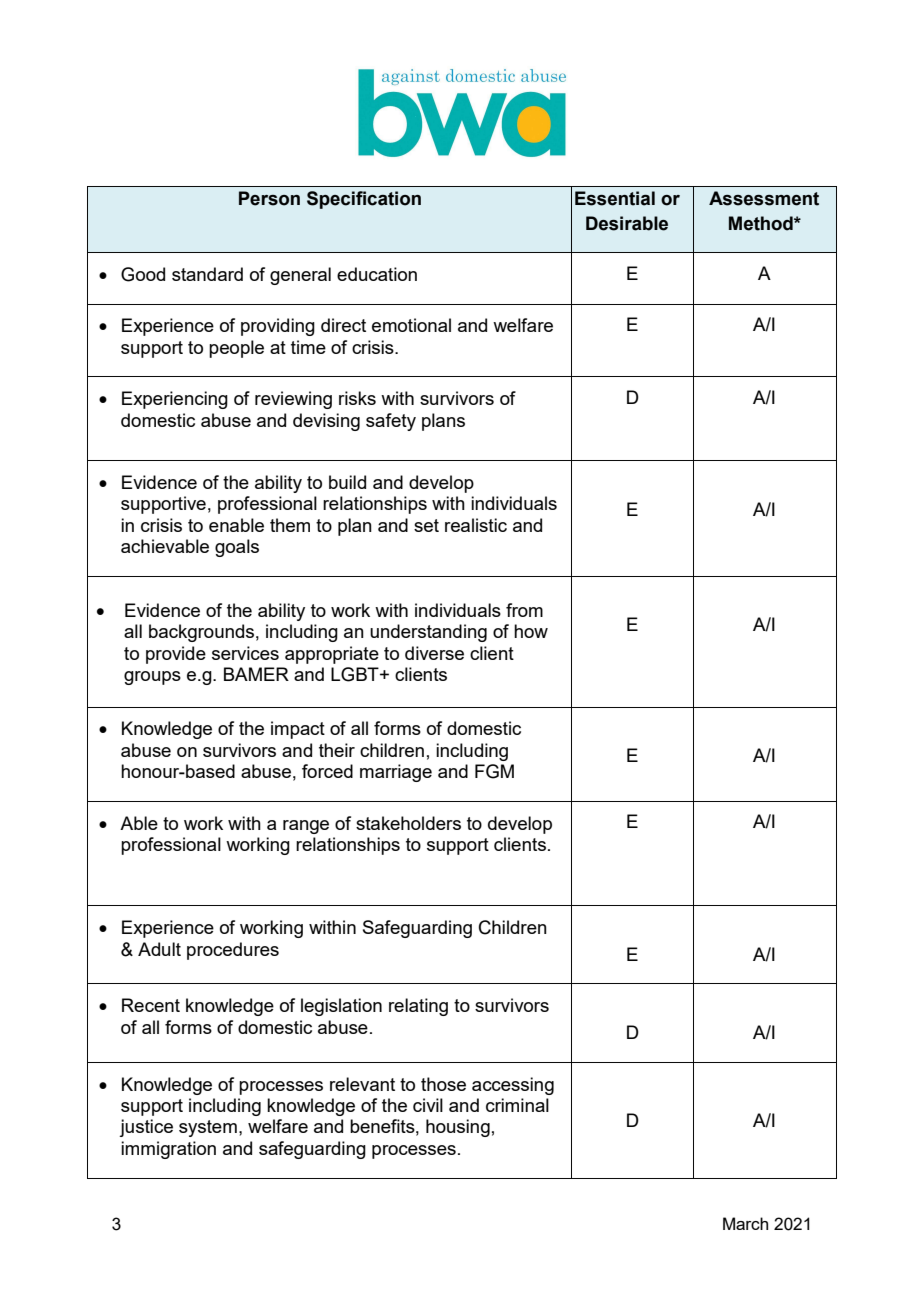  Describe the element at coordinates (175, 400) in the page. I see `Experiencing` at that location.
